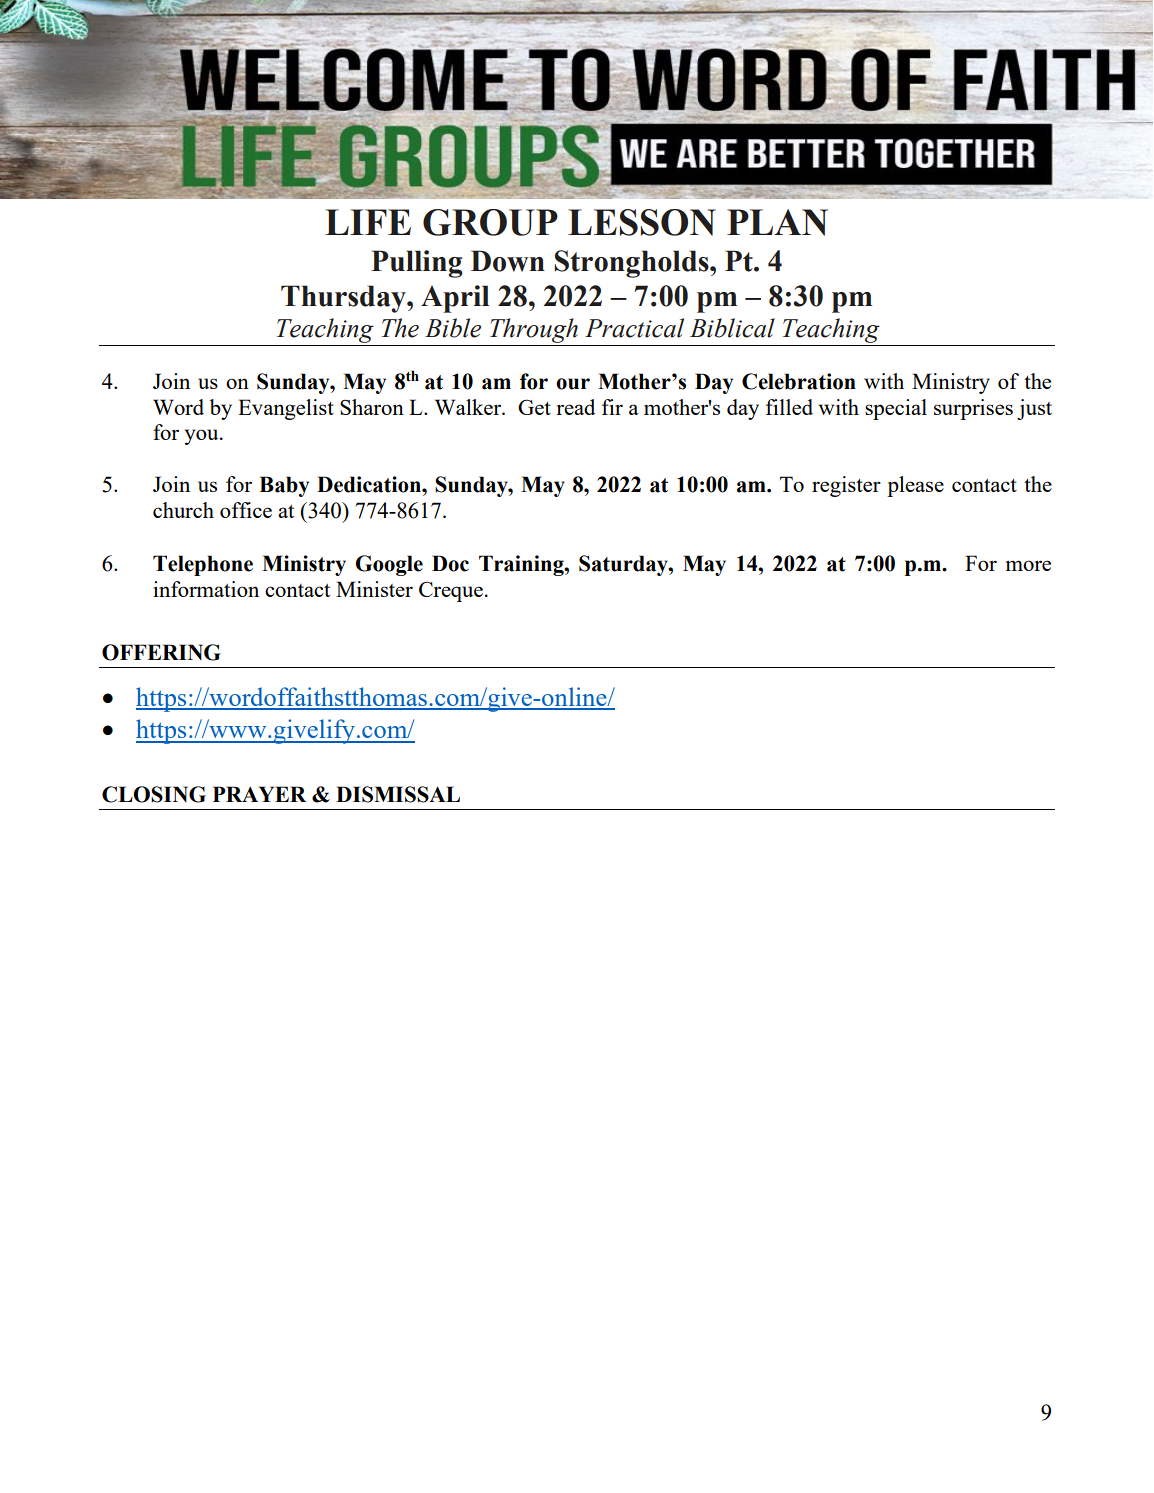 The image size is (1154, 1493). I want to click on our, so click(573, 384).
